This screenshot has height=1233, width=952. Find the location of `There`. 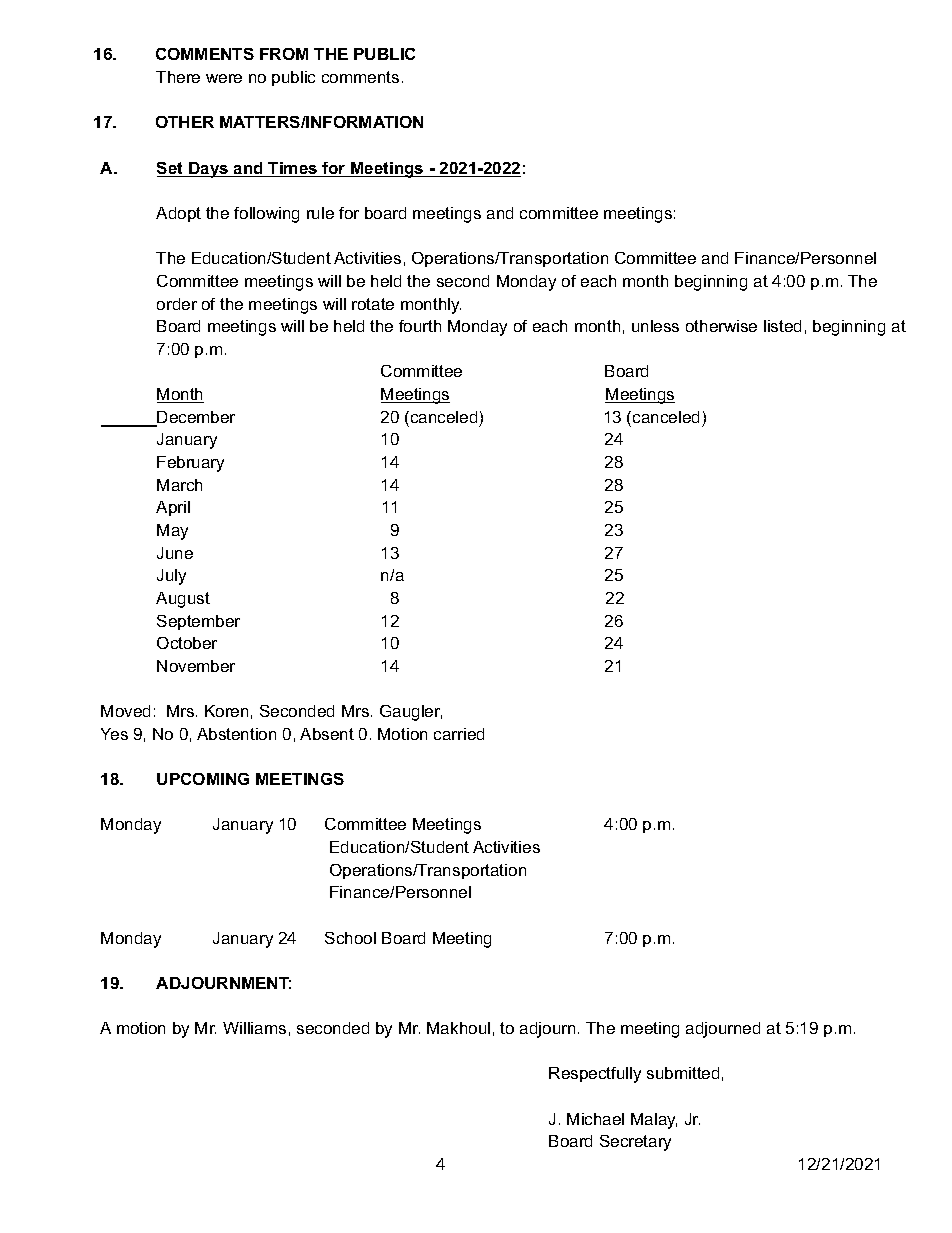

There is located at coordinates (178, 77).
